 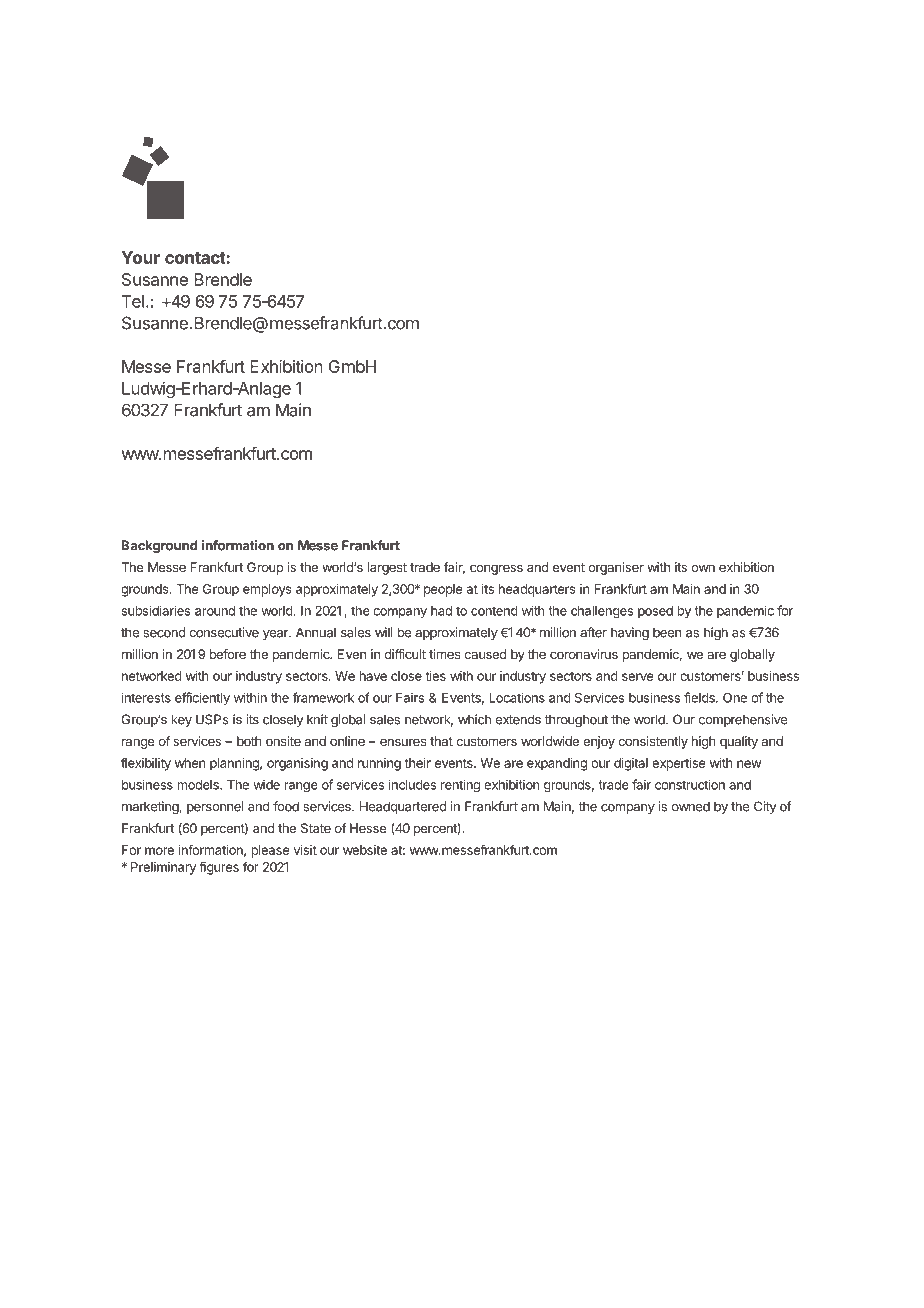 I want to click on owned, so click(x=691, y=806).
